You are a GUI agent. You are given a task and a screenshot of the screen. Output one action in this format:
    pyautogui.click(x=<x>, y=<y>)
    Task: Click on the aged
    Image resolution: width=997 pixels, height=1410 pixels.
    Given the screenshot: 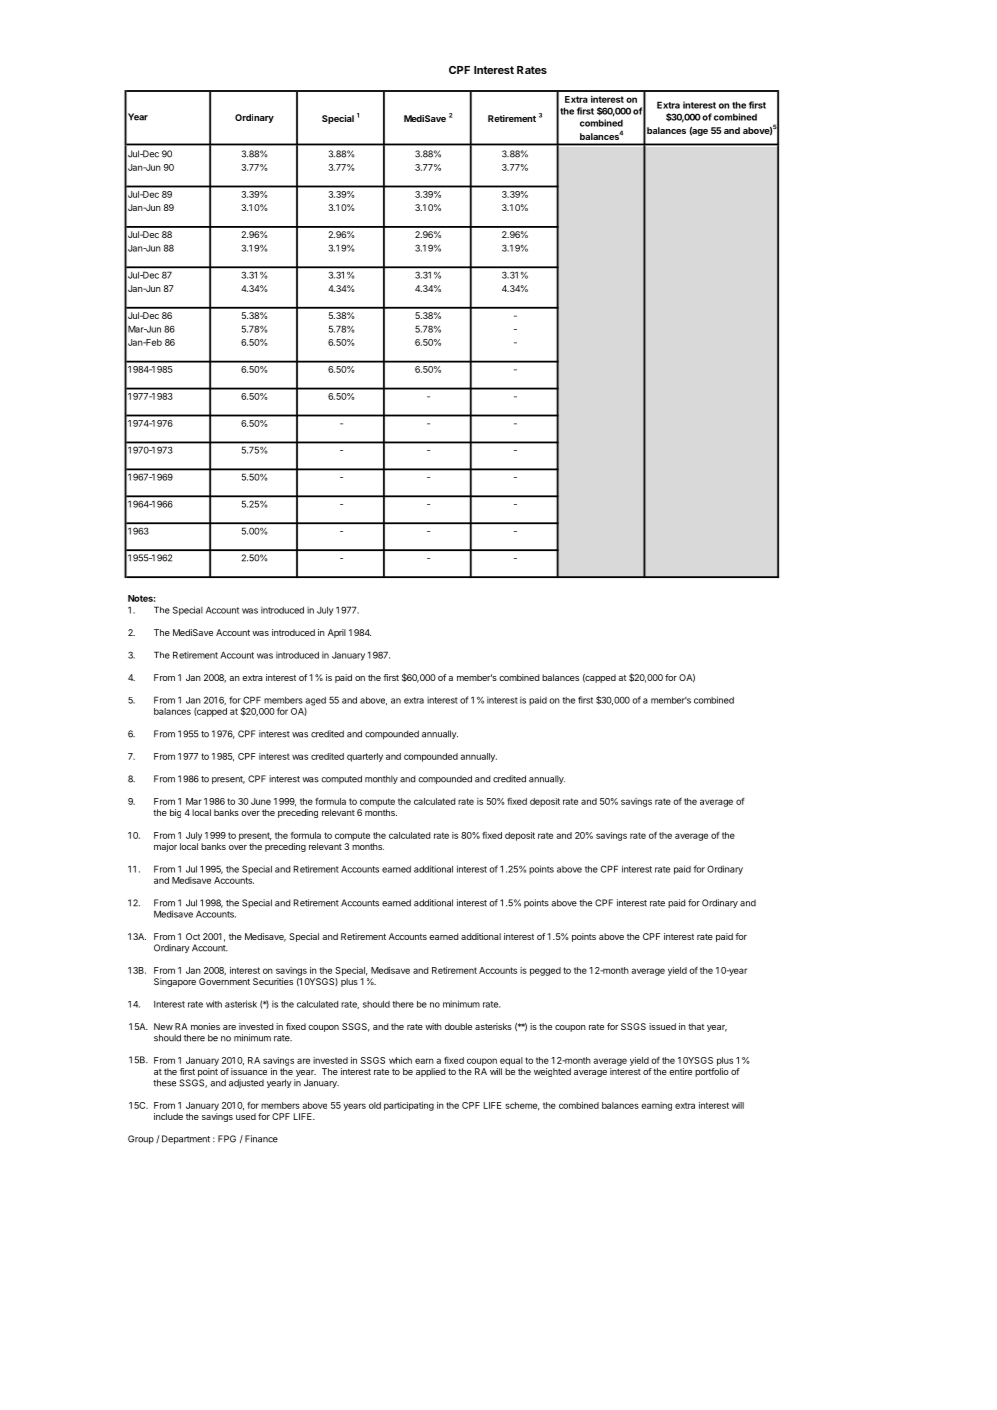 What is the action you would take?
    pyautogui.click(x=315, y=702)
